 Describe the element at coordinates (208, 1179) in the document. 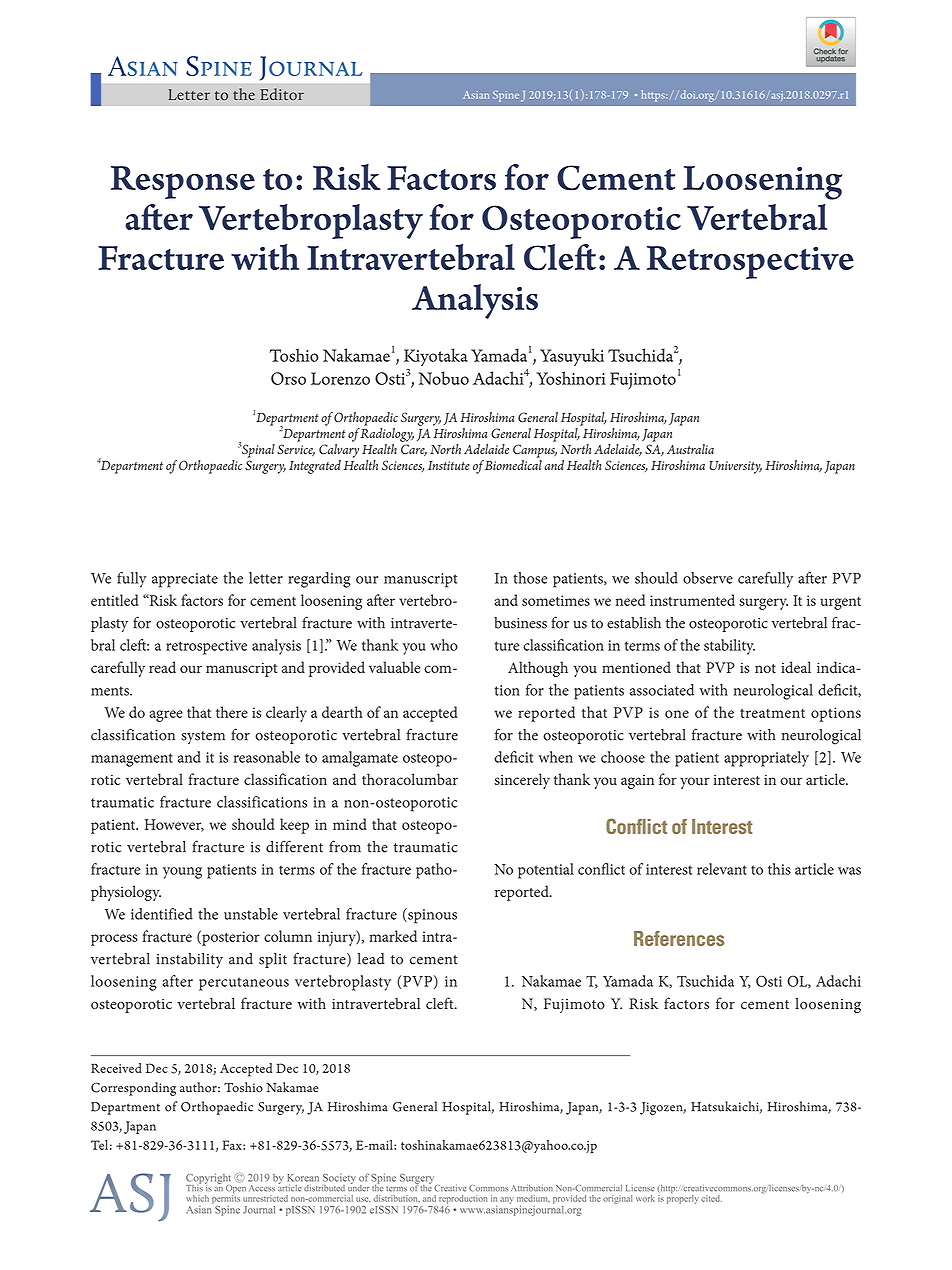

I see `Copyright` at that location.
